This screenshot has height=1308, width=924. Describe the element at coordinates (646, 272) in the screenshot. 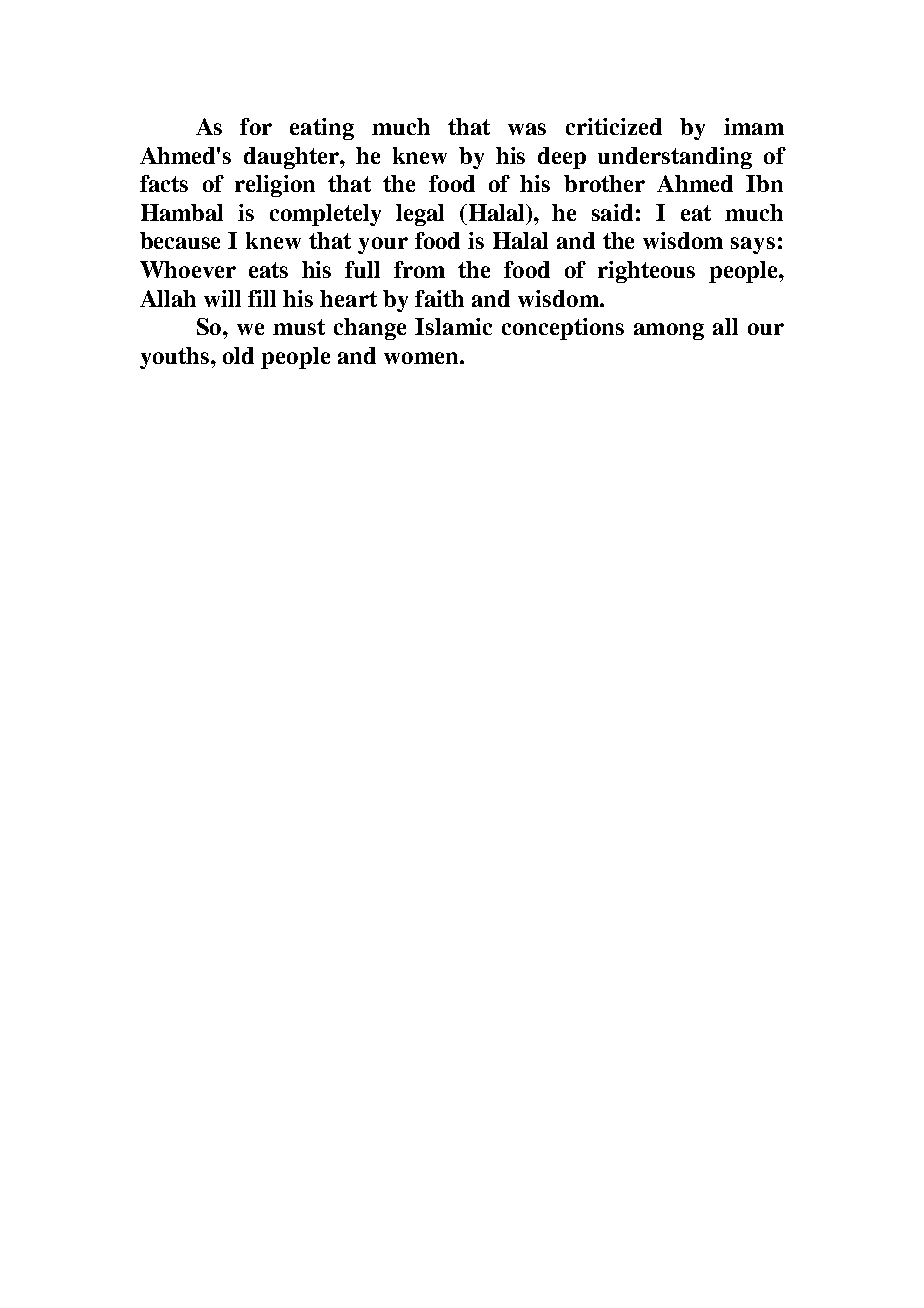

I see `righteous` at that location.
